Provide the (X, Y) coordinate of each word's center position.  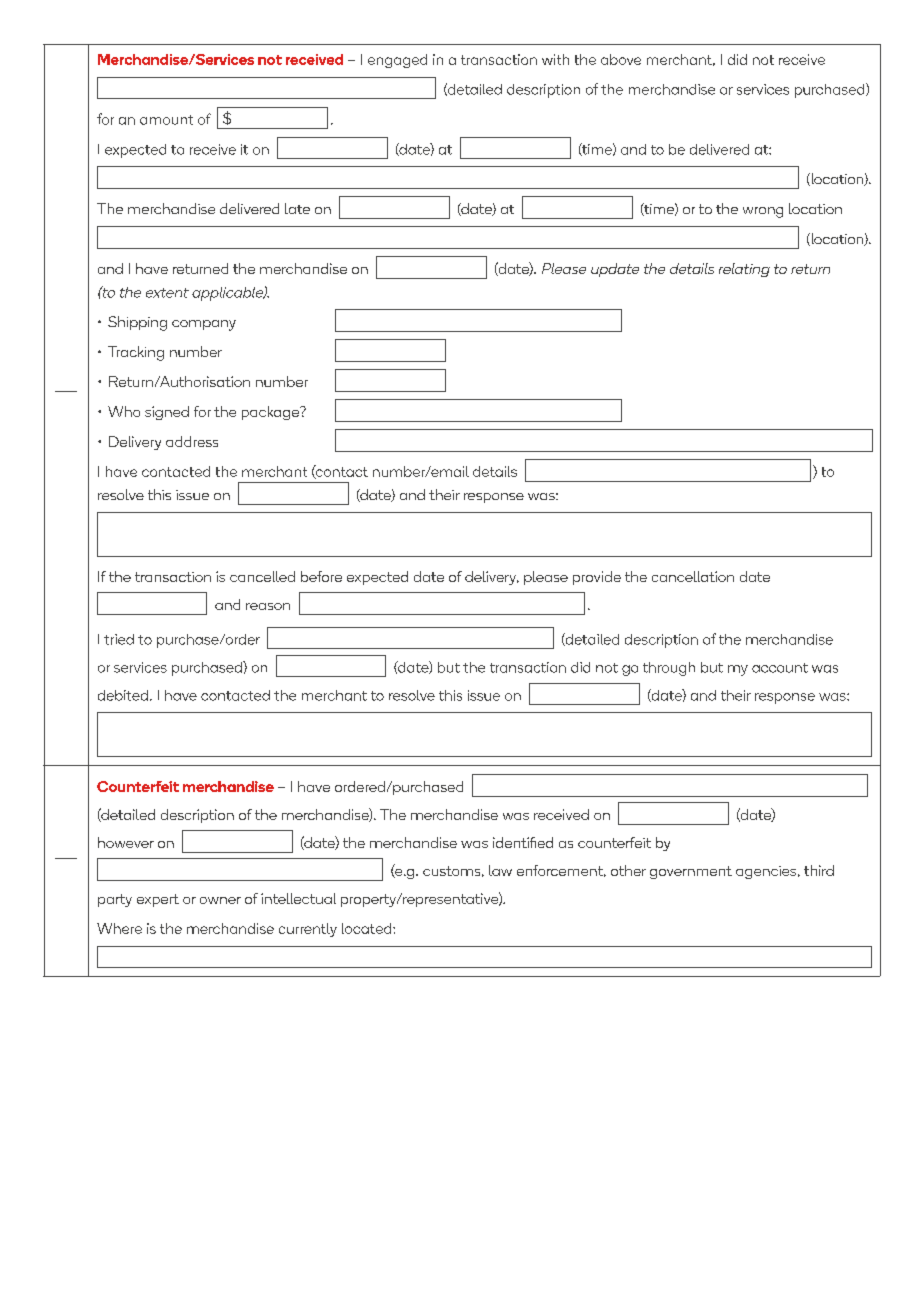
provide (597, 578)
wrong (763, 212)
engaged (397, 61)
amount (166, 120)
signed (167, 413)
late (297, 208)
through (669, 669)
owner (220, 900)
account (780, 668)
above (621, 59)
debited (123, 695)
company (204, 325)
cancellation (693, 576)
